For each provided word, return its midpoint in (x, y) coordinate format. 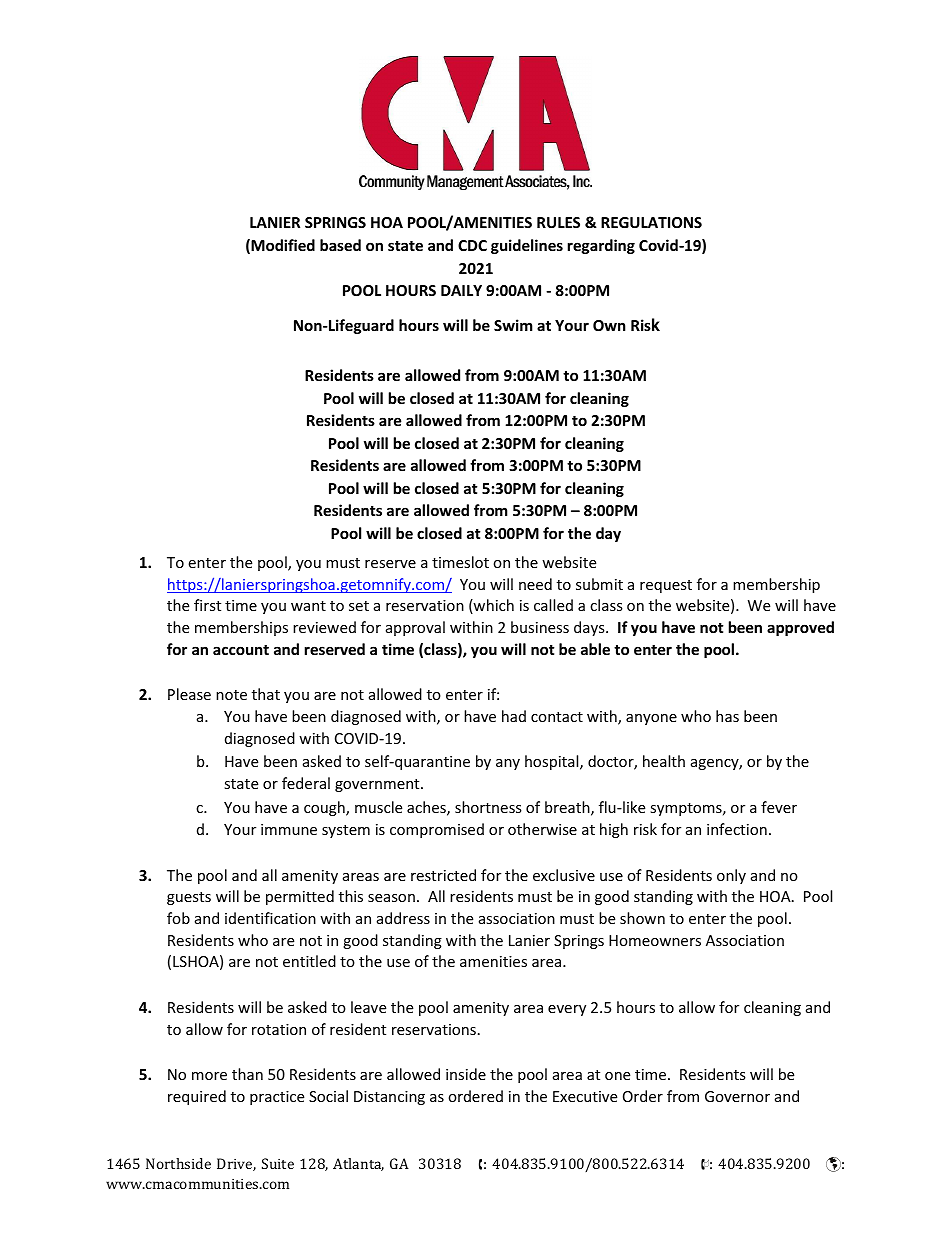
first (207, 605)
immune (289, 829)
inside (466, 1074)
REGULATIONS (651, 222)
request (666, 586)
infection (737, 829)
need (535, 584)
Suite (278, 1163)
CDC (472, 245)
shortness (488, 807)
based (340, 245)
